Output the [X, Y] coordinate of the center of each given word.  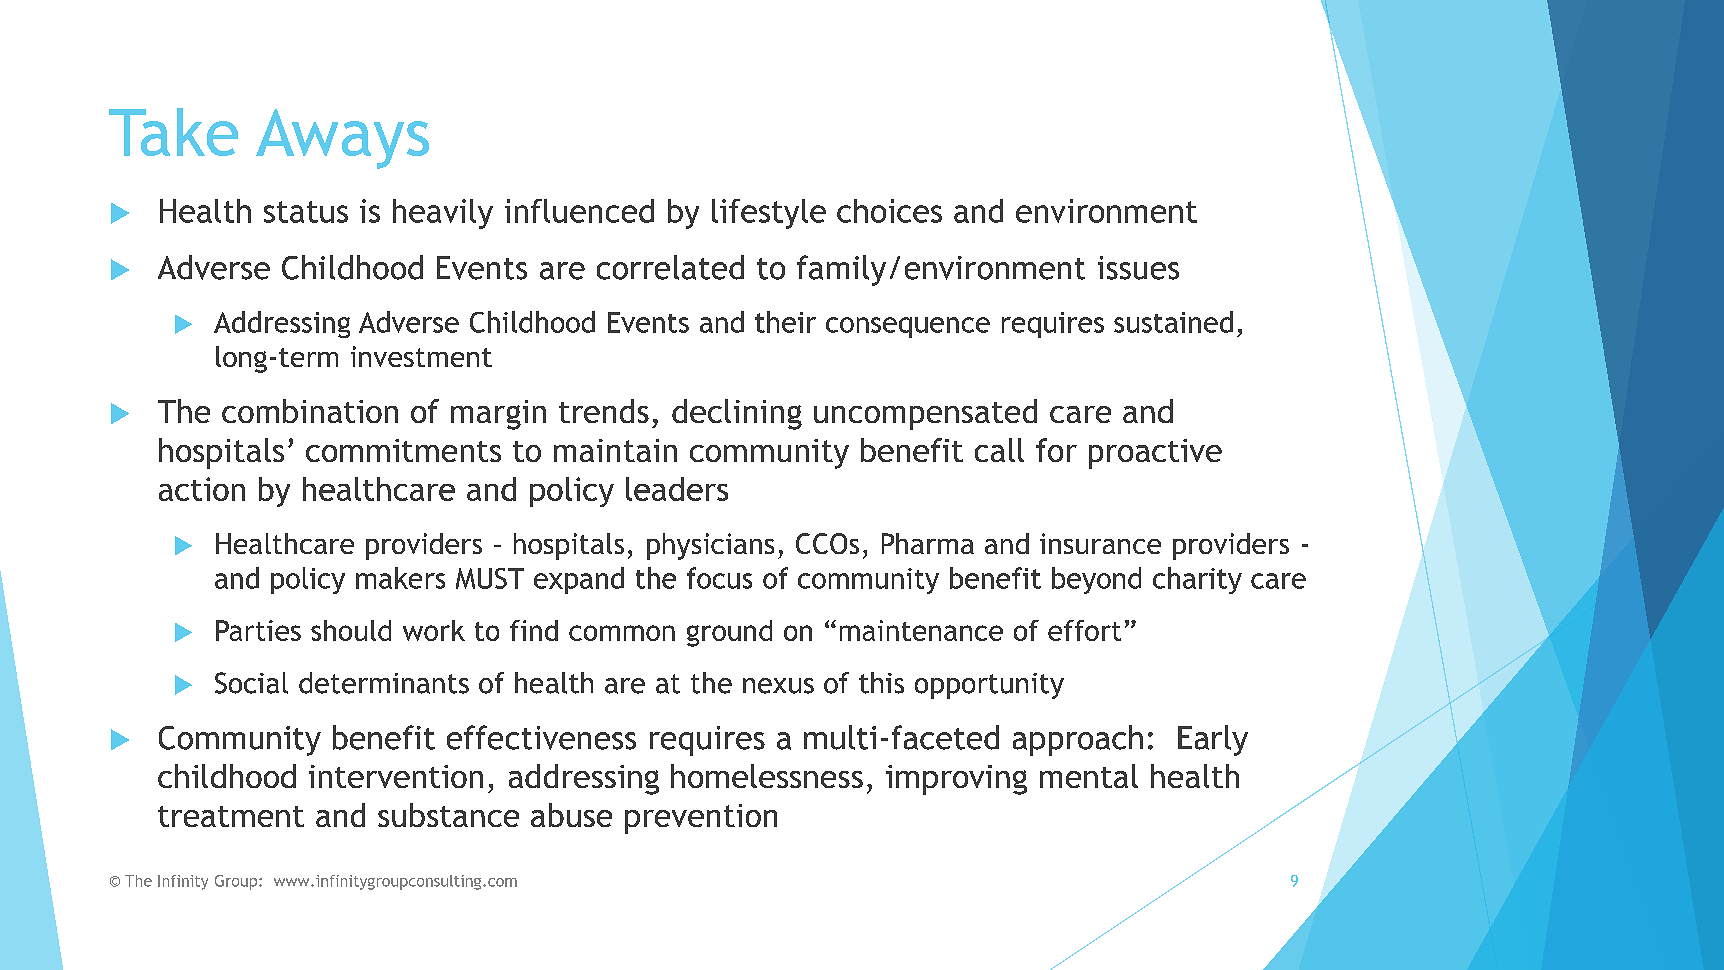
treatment [231, 816]
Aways [342, 139]
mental [1089, 776]
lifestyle [769, 214]
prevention [701, 819]
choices [889, 211]
